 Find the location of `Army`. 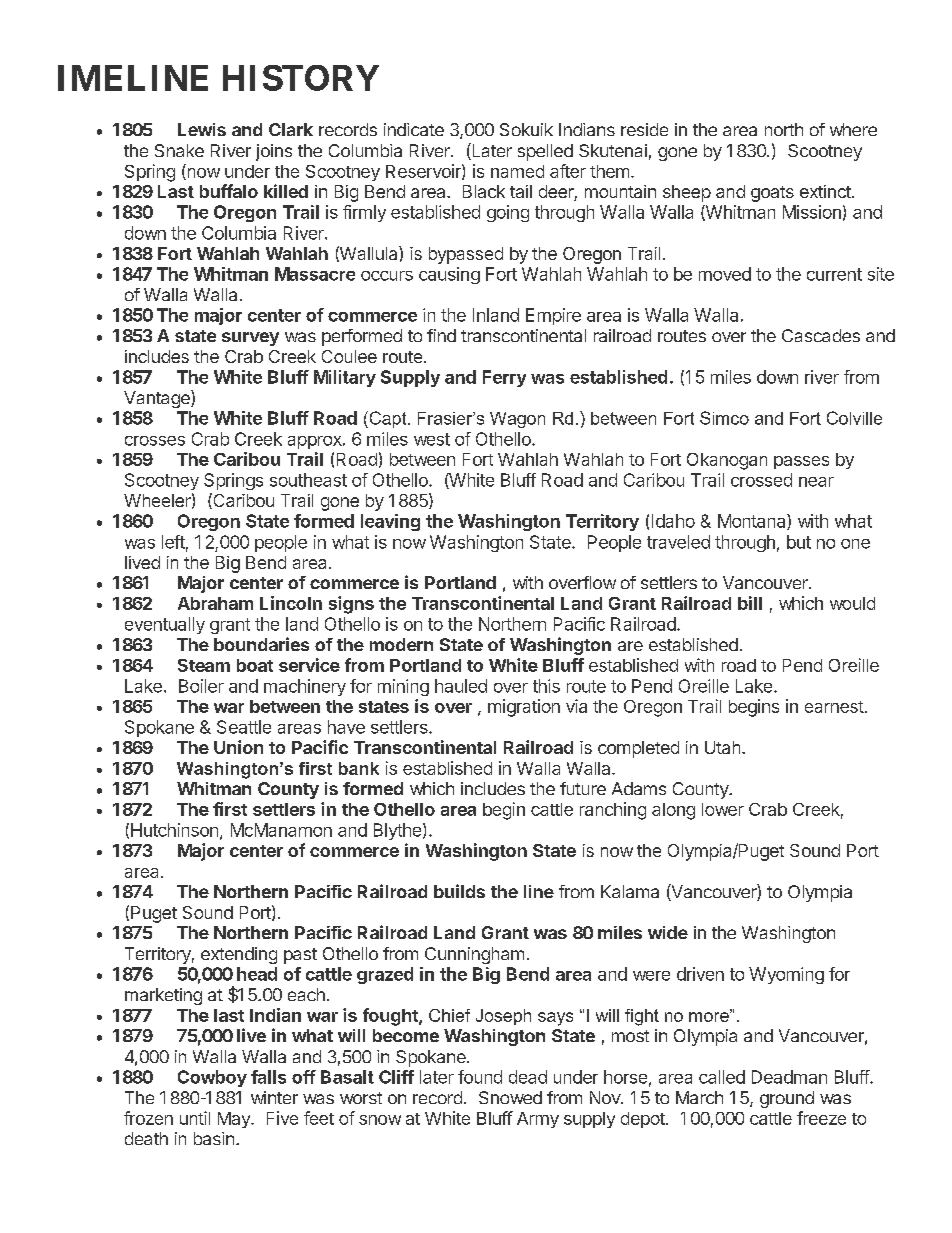

Army is located at coordinates (538, 1120).
